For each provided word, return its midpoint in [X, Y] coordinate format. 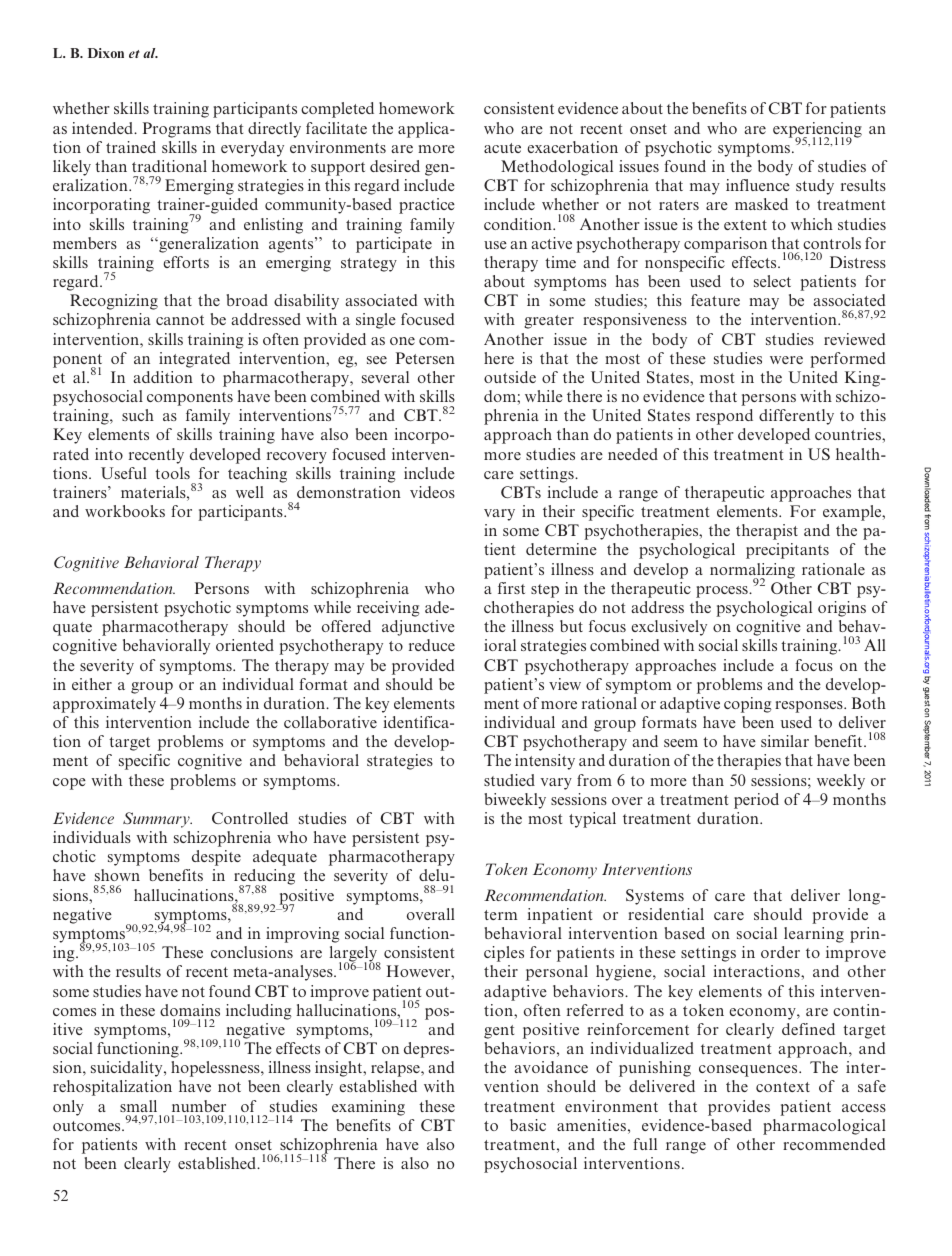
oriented [245, 645]
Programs [177, 130]
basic [528, 1125]
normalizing [752, 572]
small [138, 1106]
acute [502, 148]
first [511, 588]
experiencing [817, 131]
